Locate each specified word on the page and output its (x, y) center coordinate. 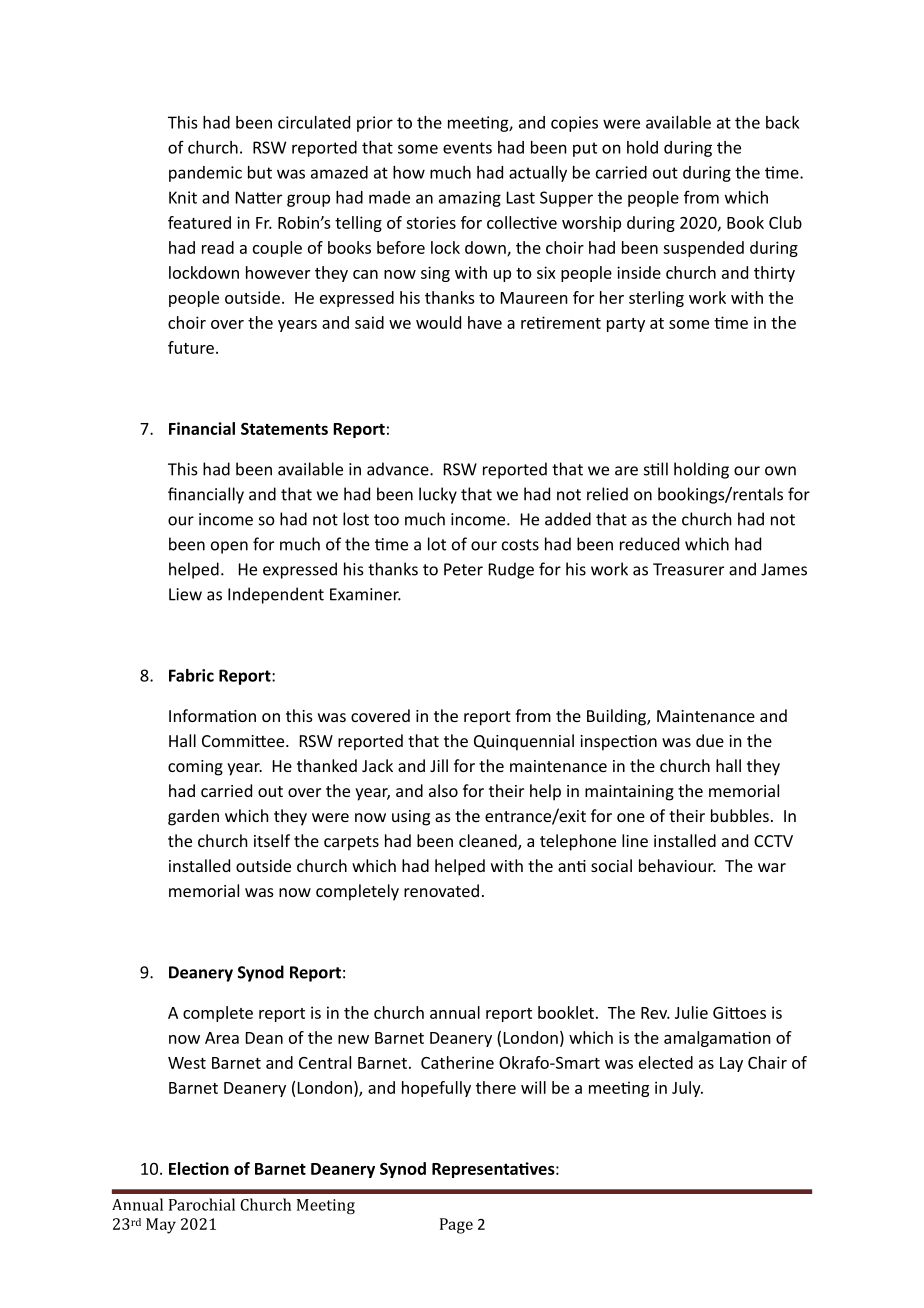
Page (456, 1226)
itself (272, 840)
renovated (441, 890)
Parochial (202, 1204)
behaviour (677, 865)
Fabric (191, 675)
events (467, 148)
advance (399, 469)
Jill (439, 765)
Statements (284, 428)
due (710, 740)
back (782, 122)
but (260, 172)
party (626, 325)
